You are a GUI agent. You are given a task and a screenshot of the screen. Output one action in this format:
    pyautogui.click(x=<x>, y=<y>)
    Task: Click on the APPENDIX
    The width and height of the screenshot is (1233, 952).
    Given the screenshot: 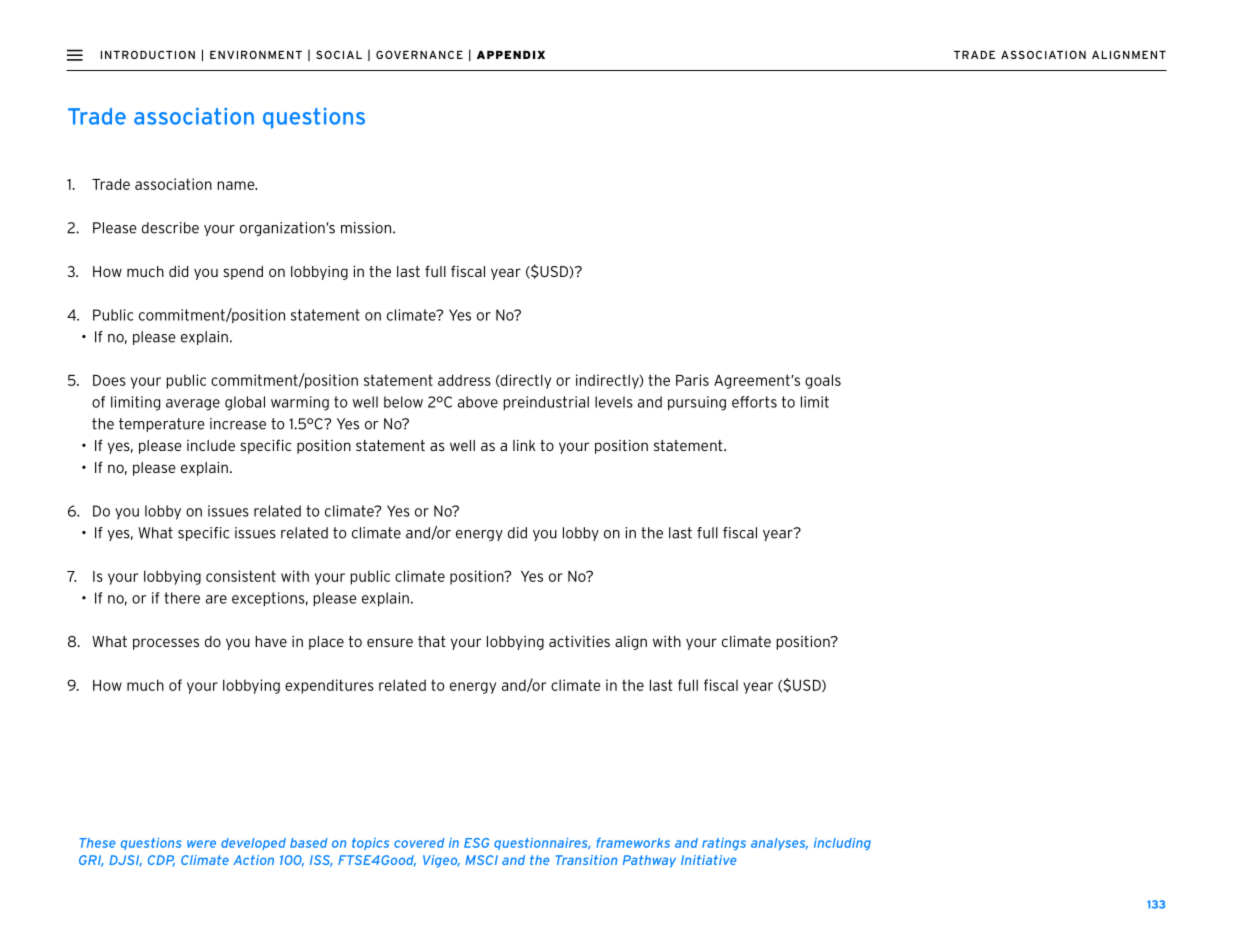 What is the action you would take?
    pyautogui.click(x=511, y=55)
